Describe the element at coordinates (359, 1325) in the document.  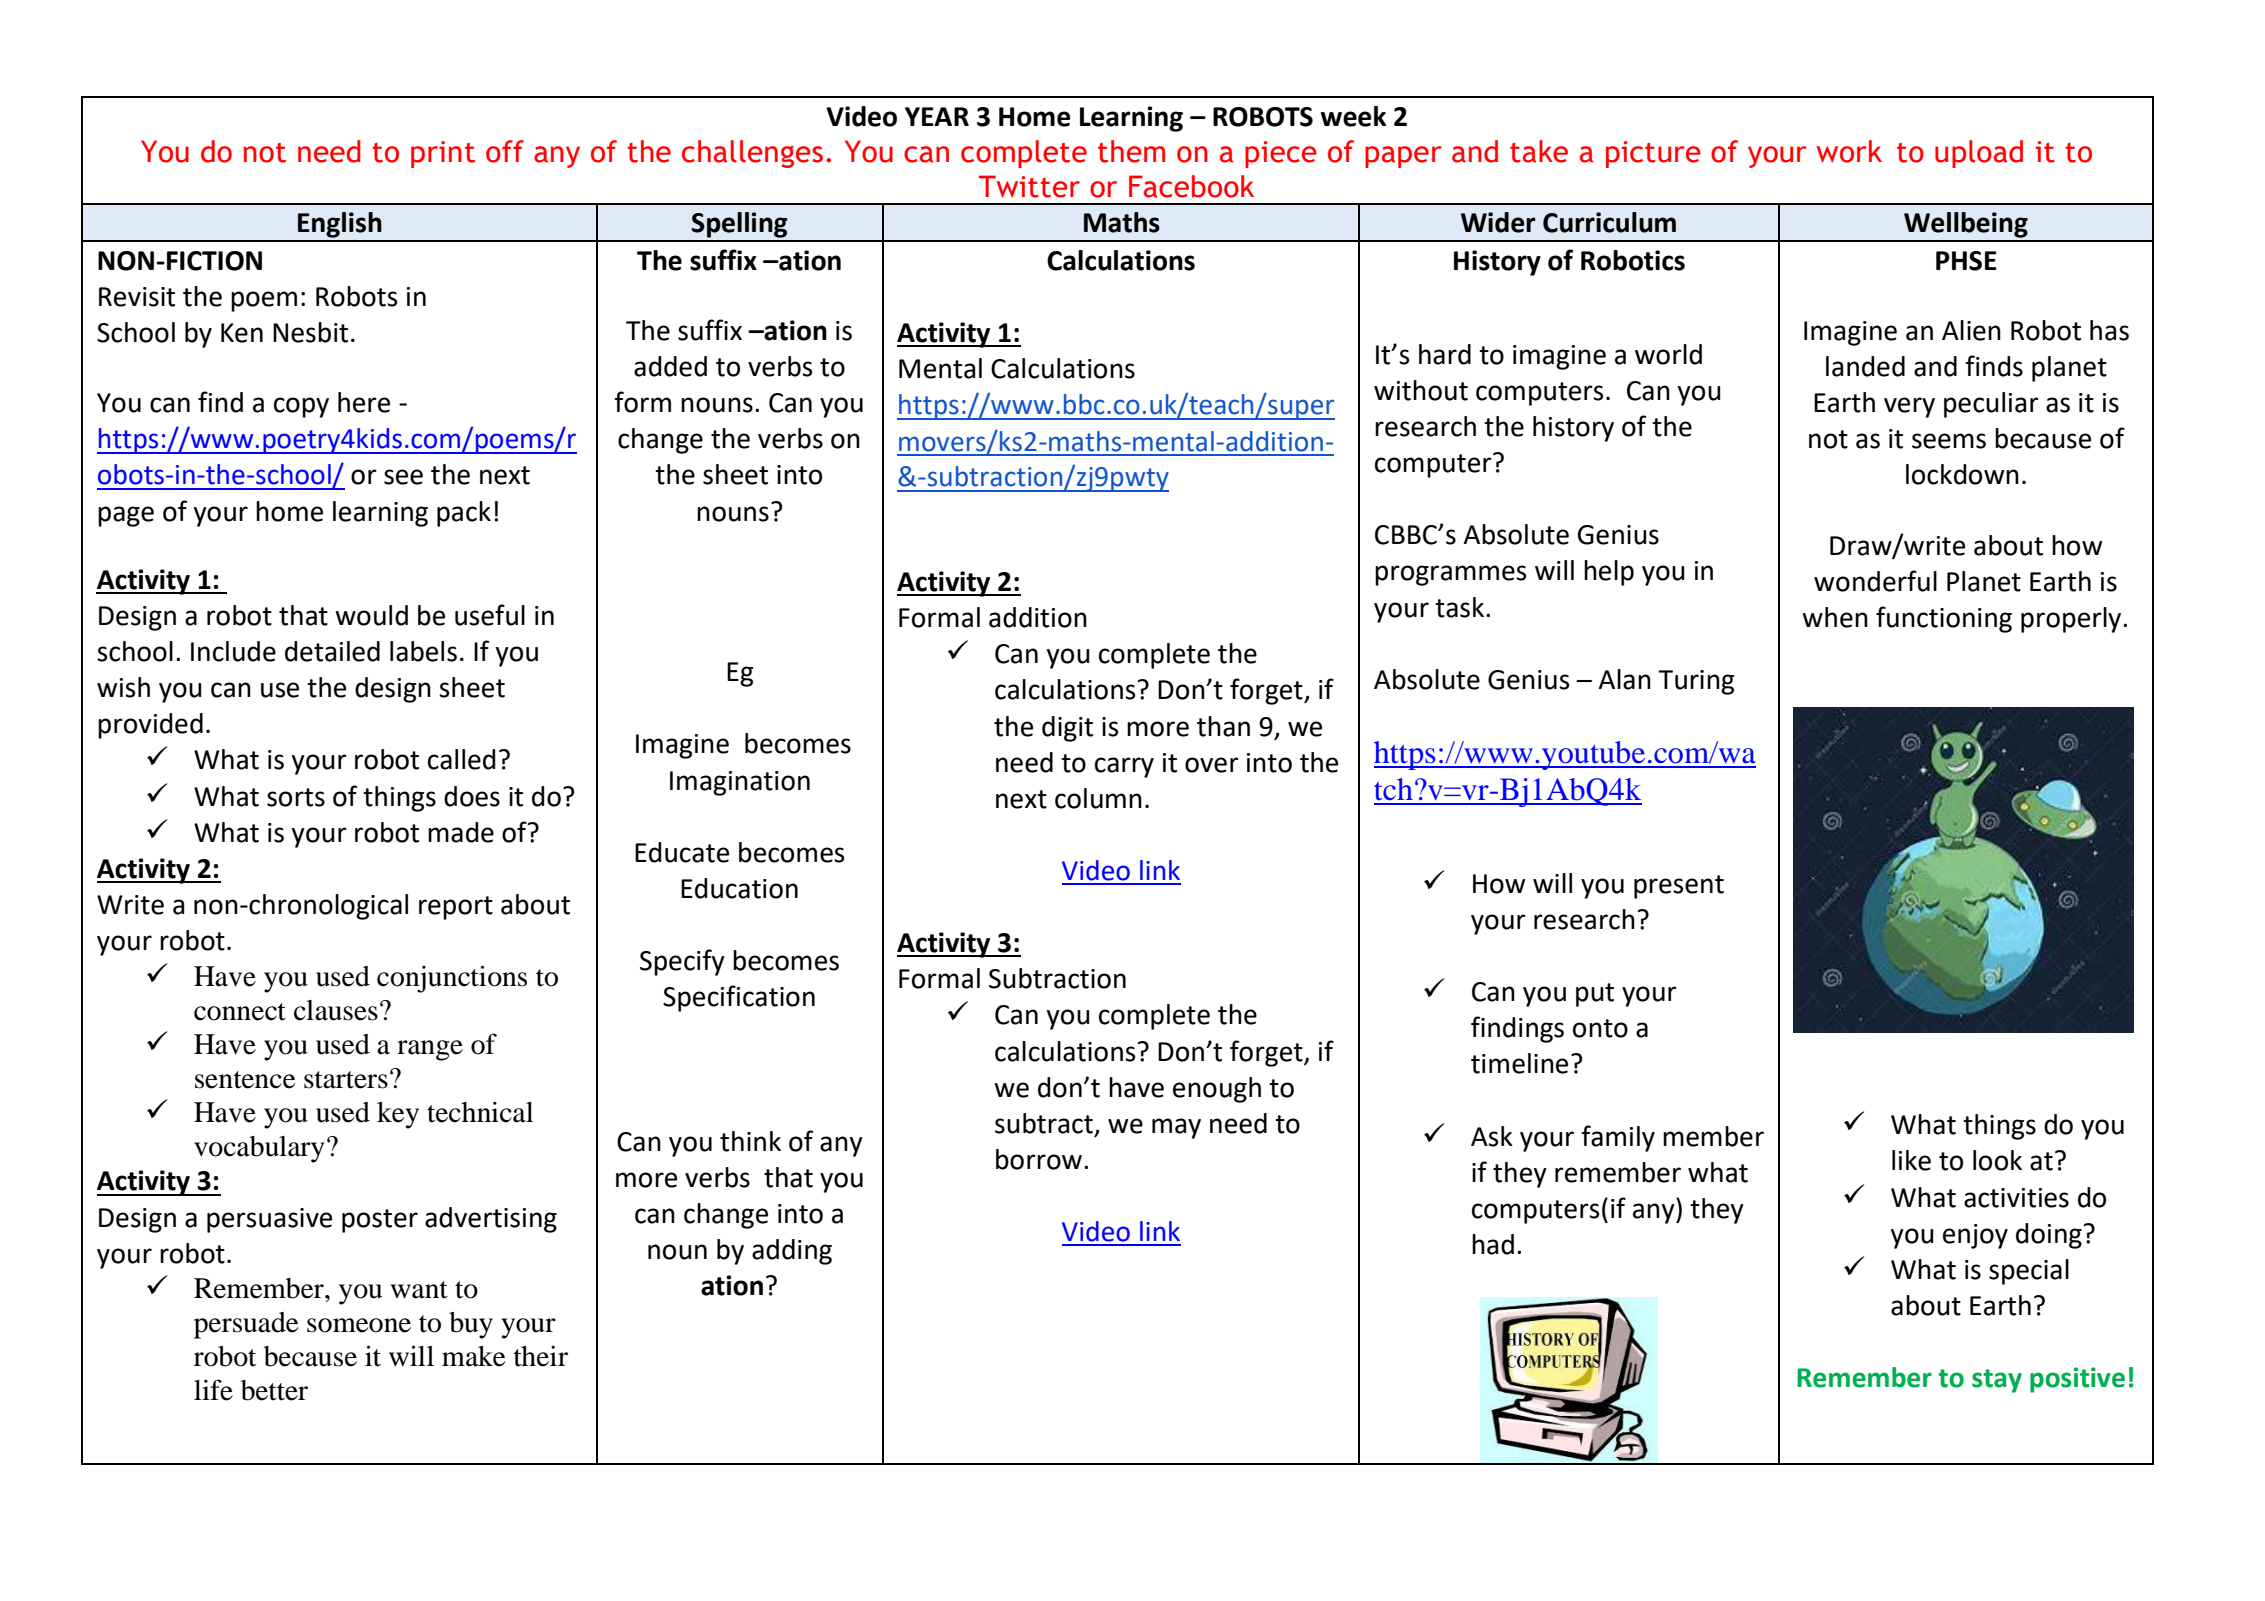
I see `someone` at that location.
